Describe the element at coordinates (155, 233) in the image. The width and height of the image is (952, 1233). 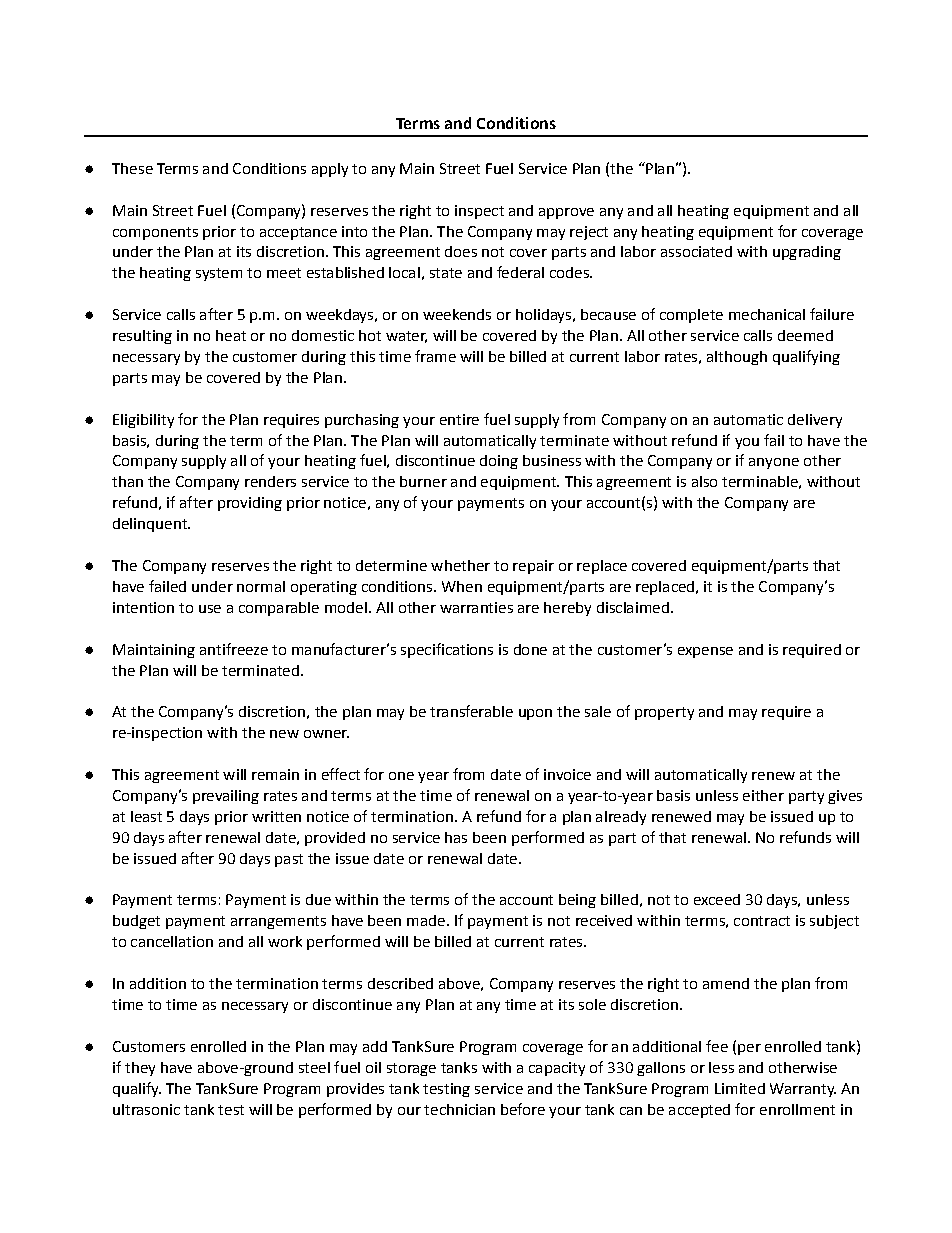
I see `components` at that location.
